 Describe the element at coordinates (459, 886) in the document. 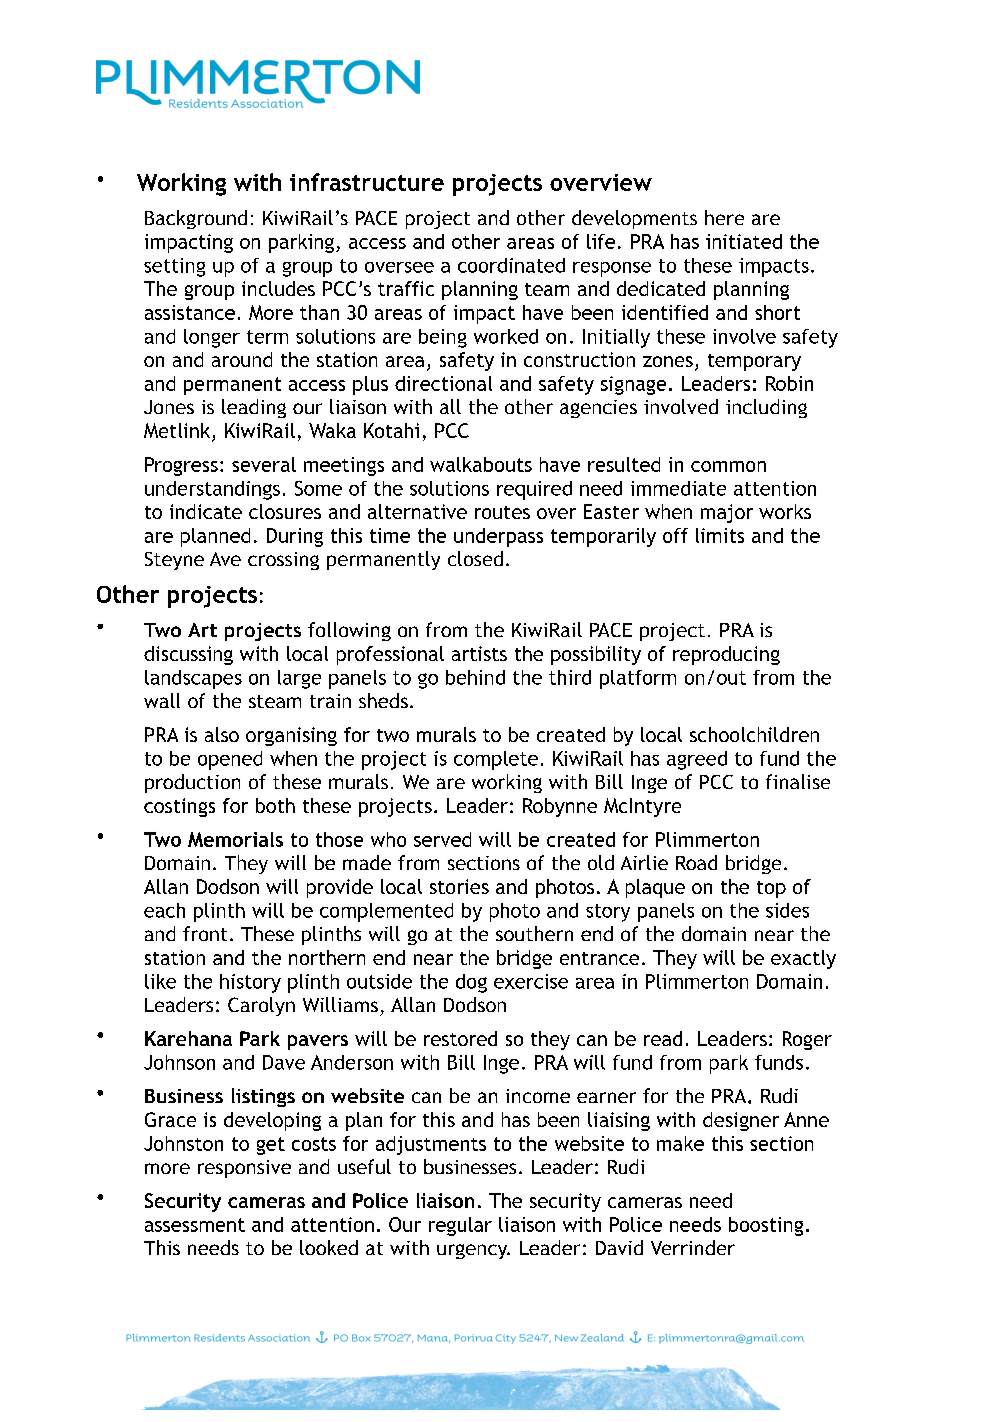

I see `stories` at that location.
